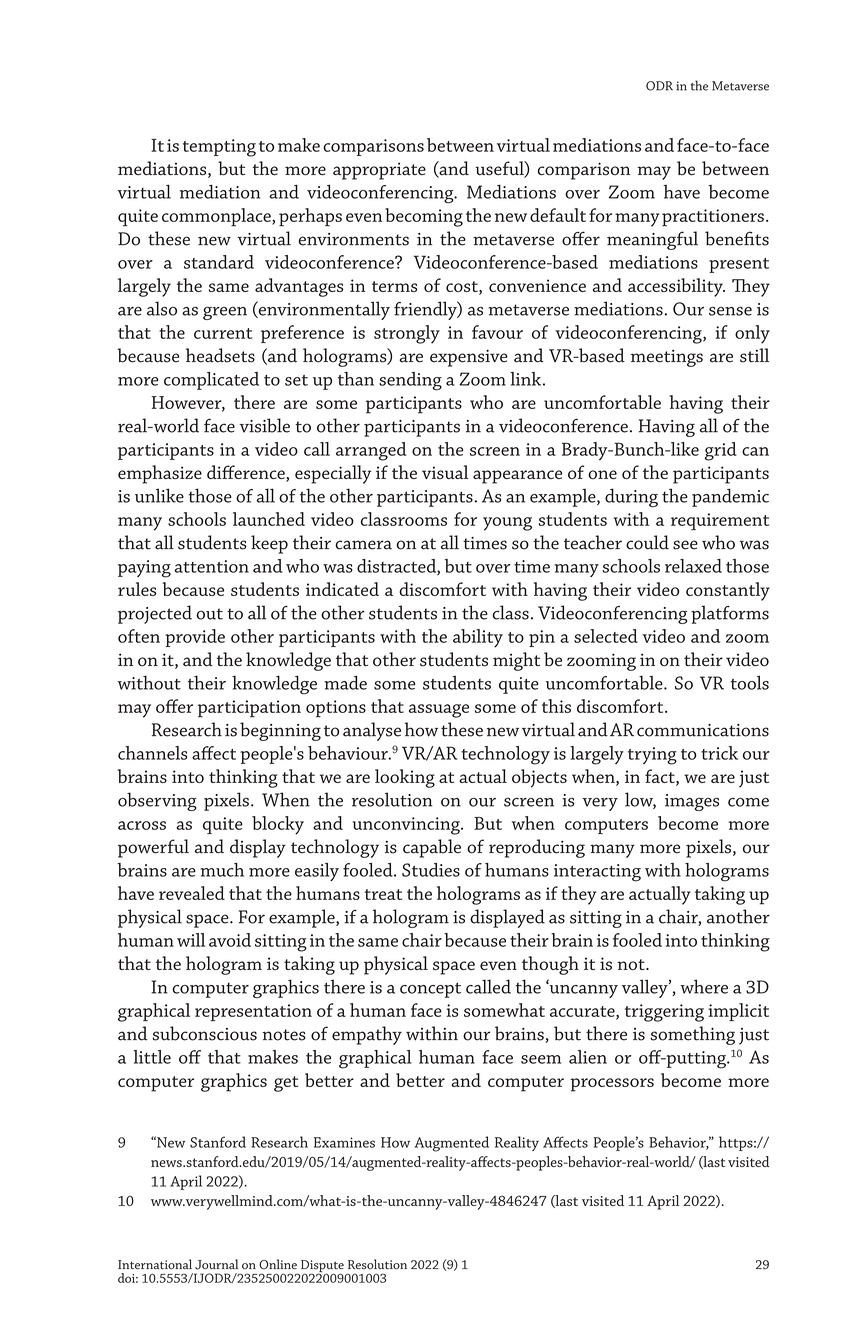 This screenshot has height=1329, width=865. I want to click on attention, so click(211, 566).
